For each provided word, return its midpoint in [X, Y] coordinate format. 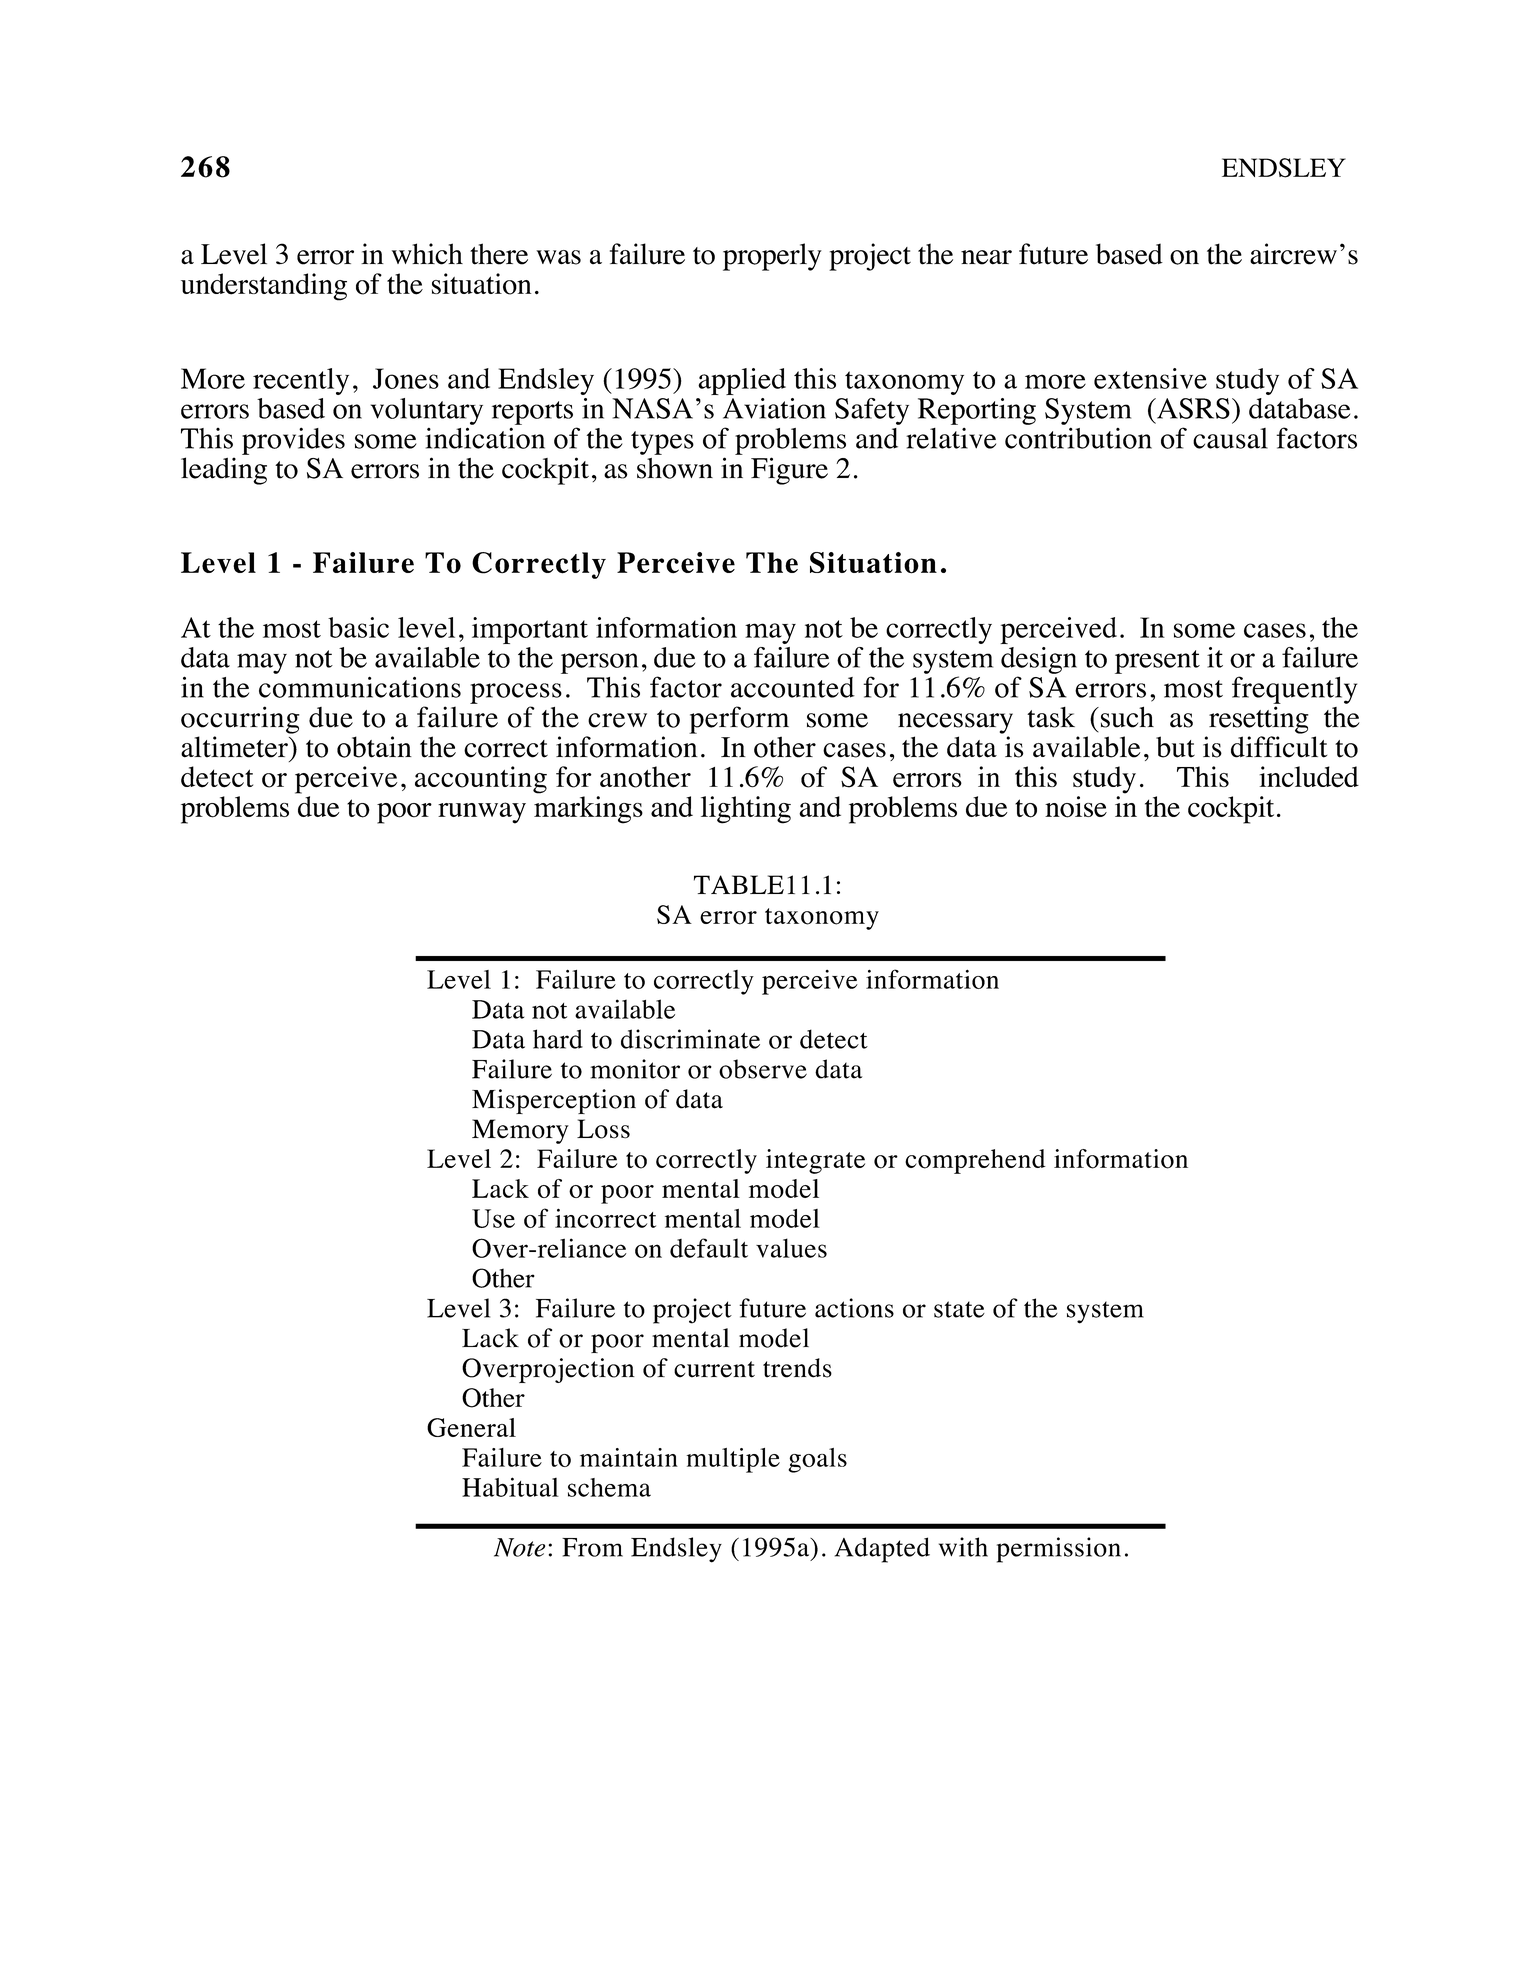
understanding [264, 287]
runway [482, 813]
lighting [746, 810]
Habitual [510, 1487]
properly [772, 257]
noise [1076, 807]
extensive [1150, 378]
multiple [733, 1460]
